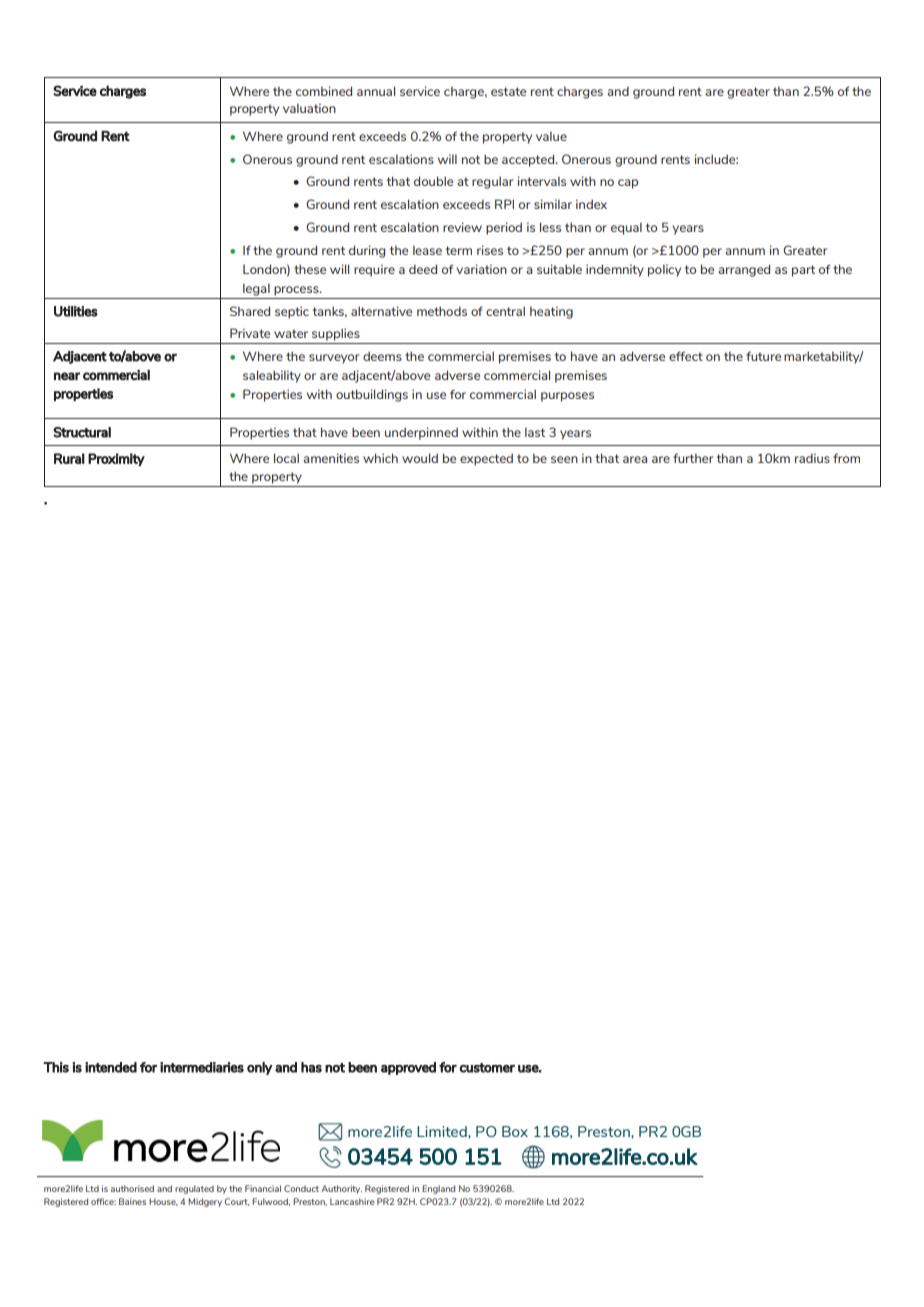 The width and height of the screenshot is (924, 1307). I want to click on Box, so click(515, 1131).
